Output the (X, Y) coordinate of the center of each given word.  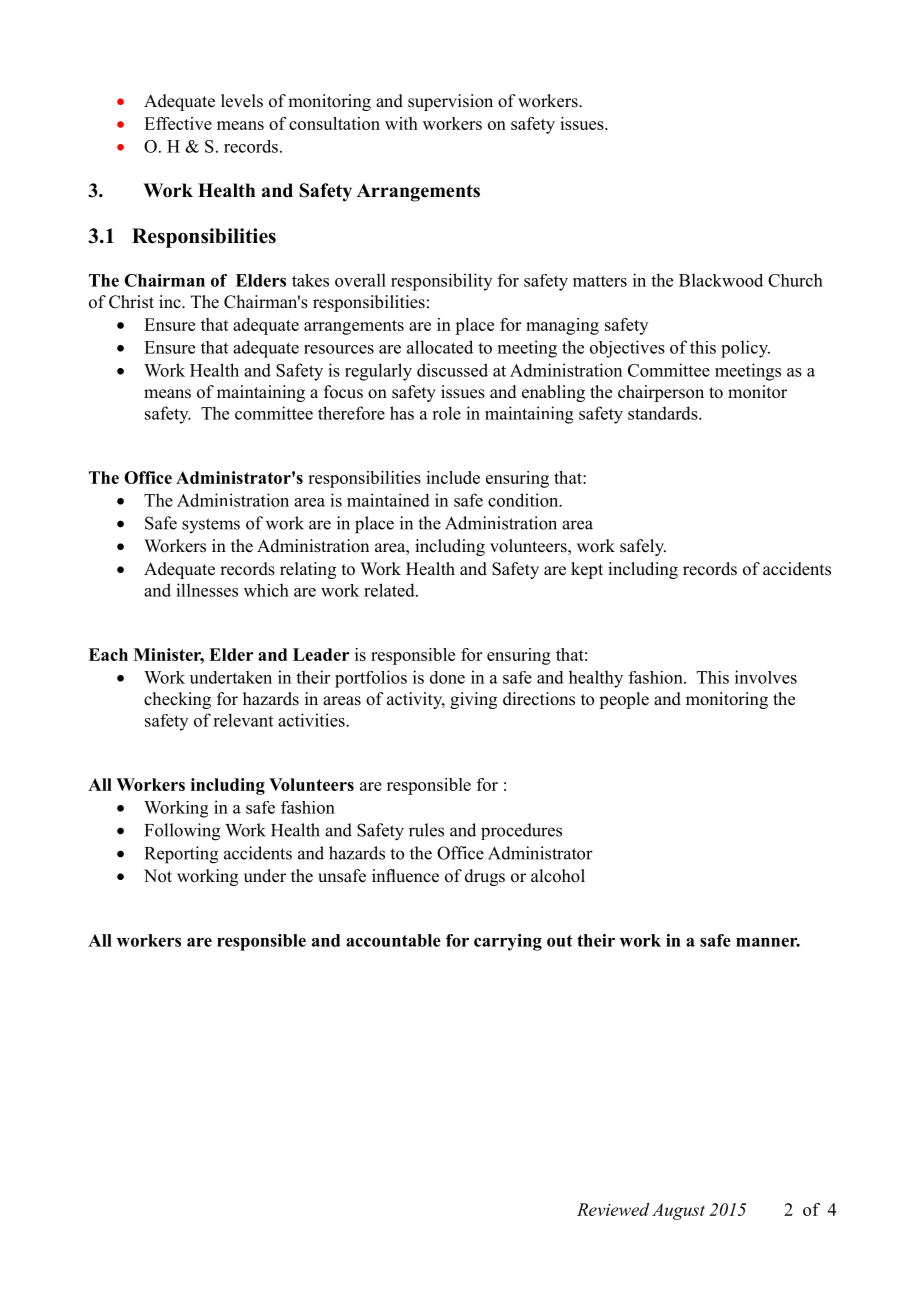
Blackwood (721, 280)
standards (664, 413)
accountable (393, 940)
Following (182, 832)
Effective (178, 123)
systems (211, 525)
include (453, 477)
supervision (450, 102)
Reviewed (613, 1209)
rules (426, 830)
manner (768, 942)
